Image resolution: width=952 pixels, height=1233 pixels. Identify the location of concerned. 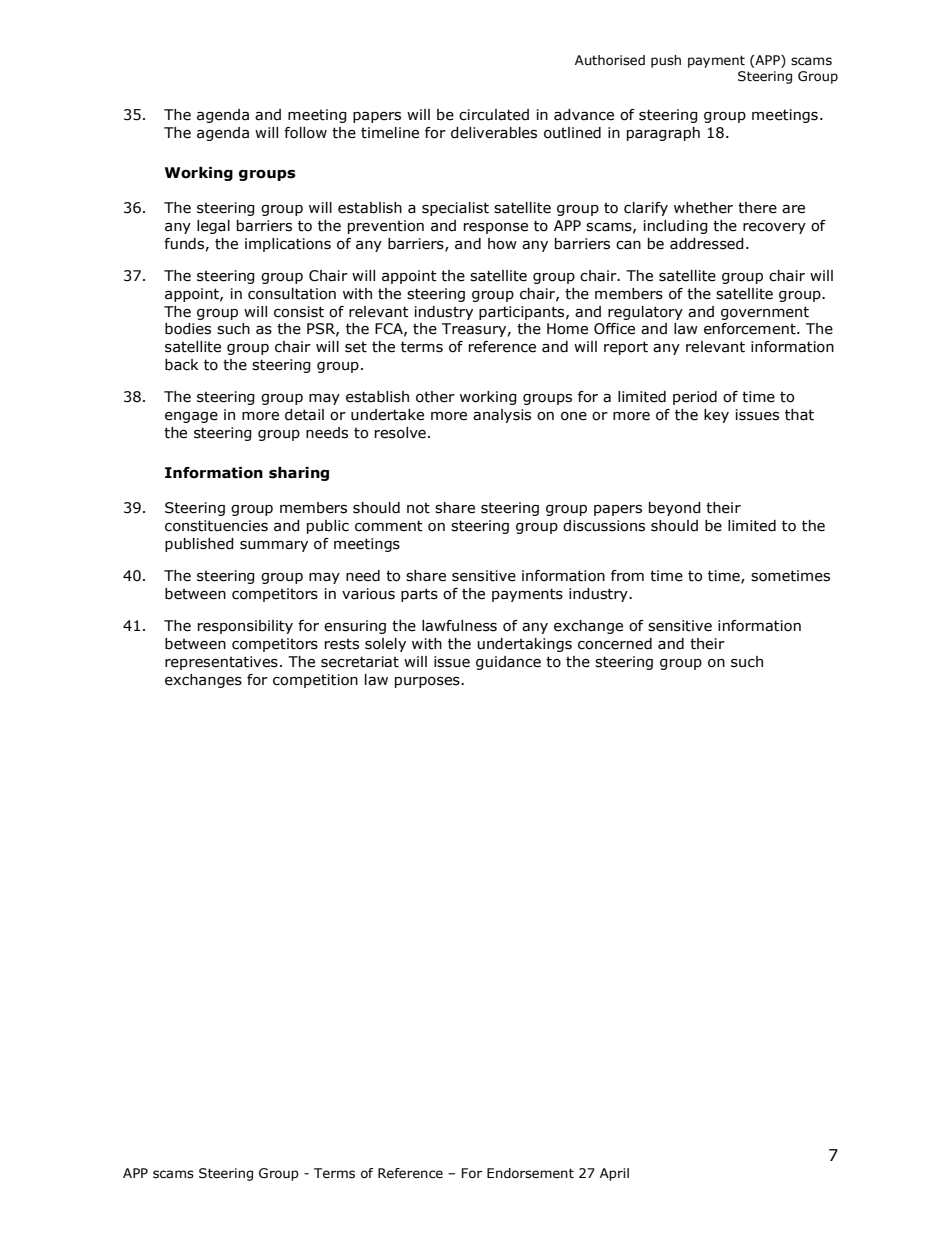
(615, 644).
